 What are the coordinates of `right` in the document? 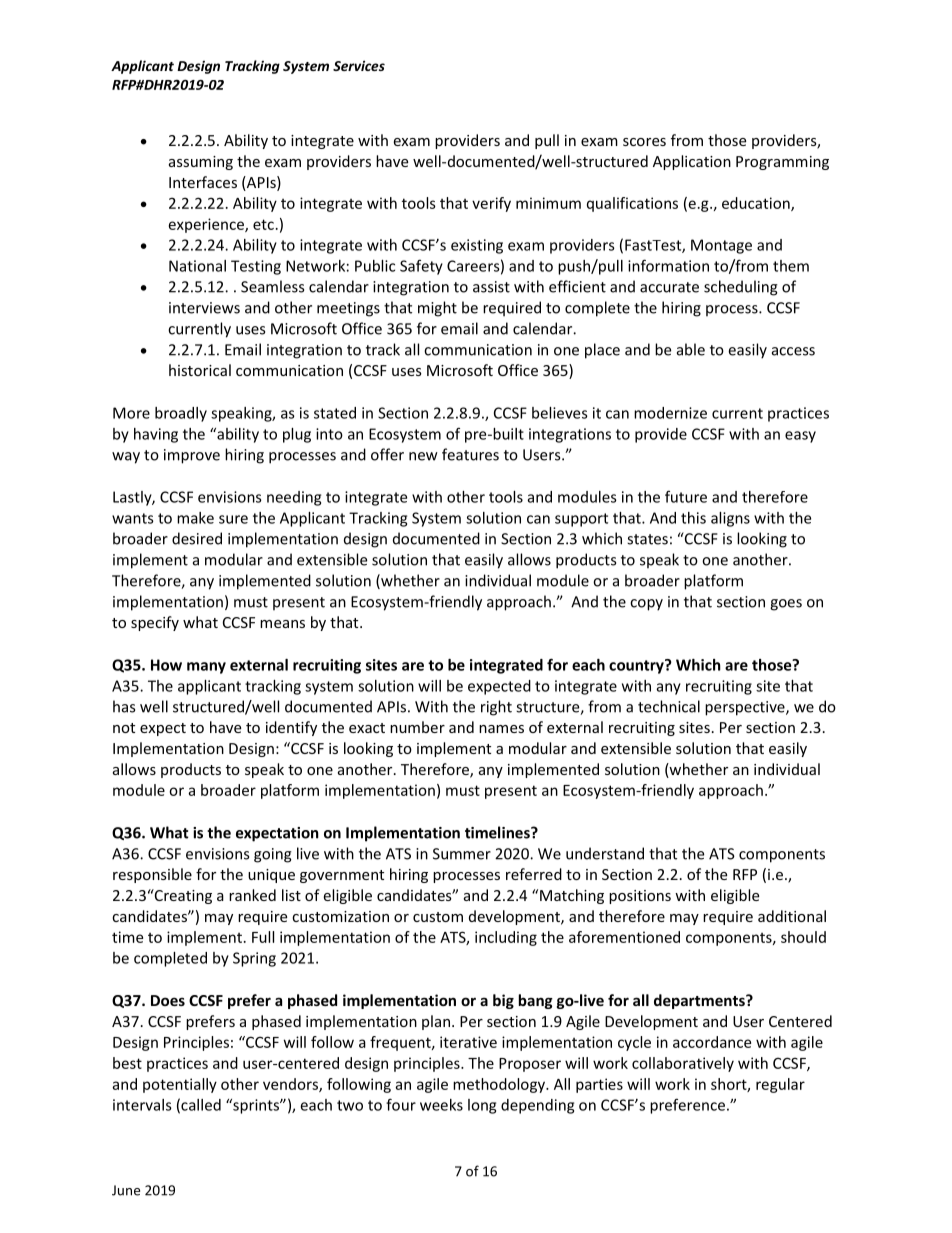 It's located at (496, 708).
